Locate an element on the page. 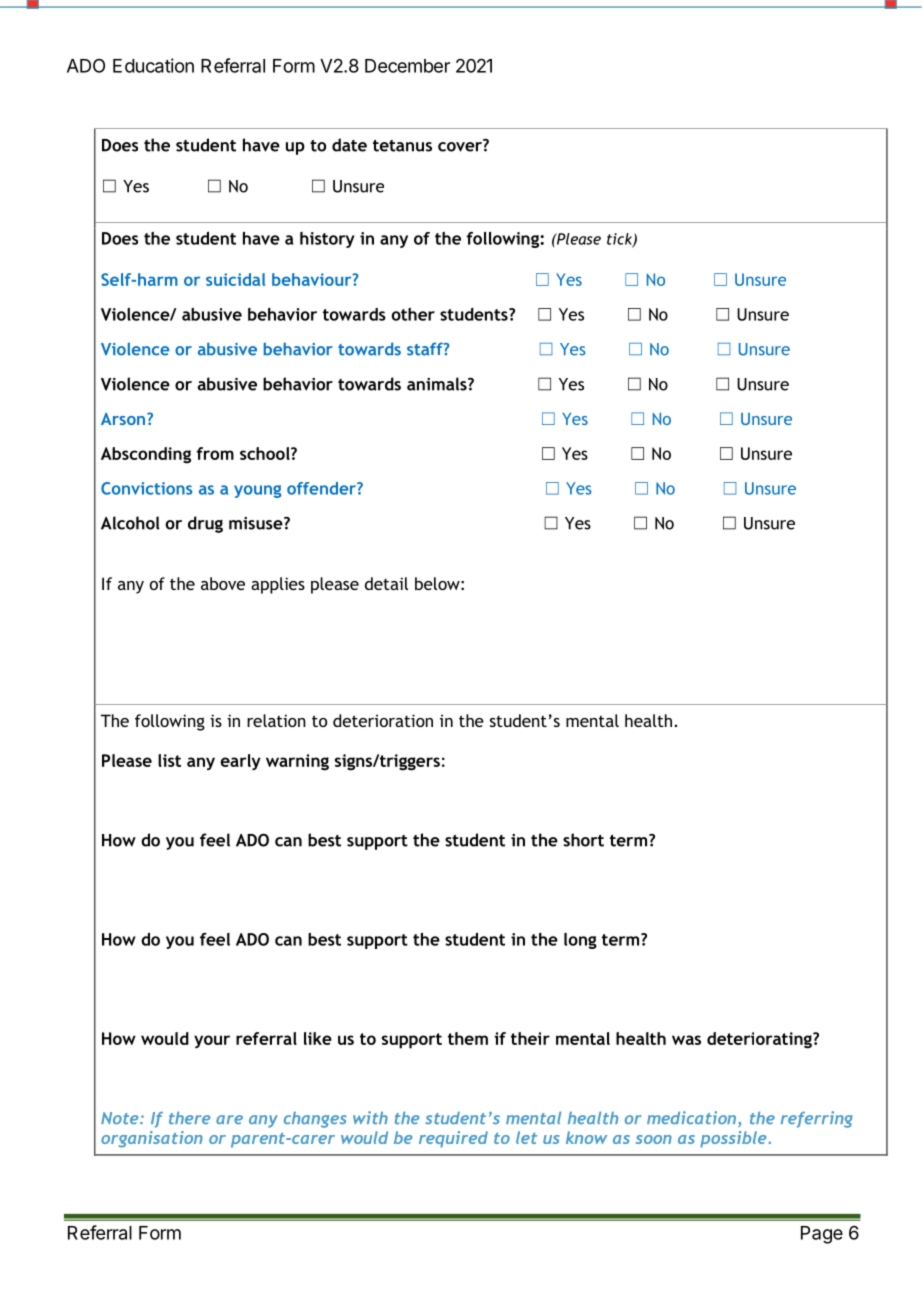  possible is located at coordinates (734, 1139).
